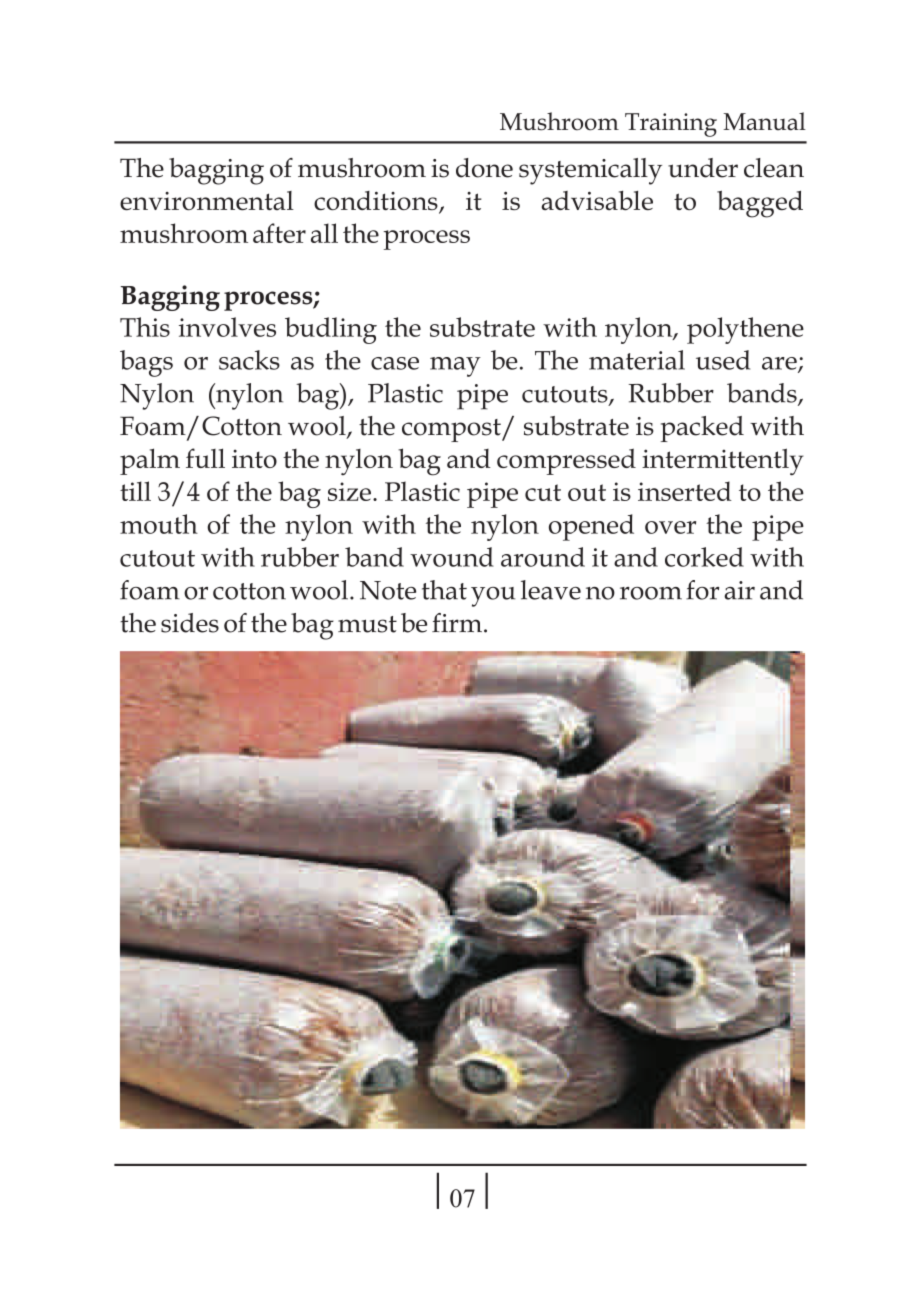 The width and height of the screenshot is (924, 1311). What do you see at coordinates (484, 168) in the screenshot?
I see `done` at bounding box center [484, 168].
